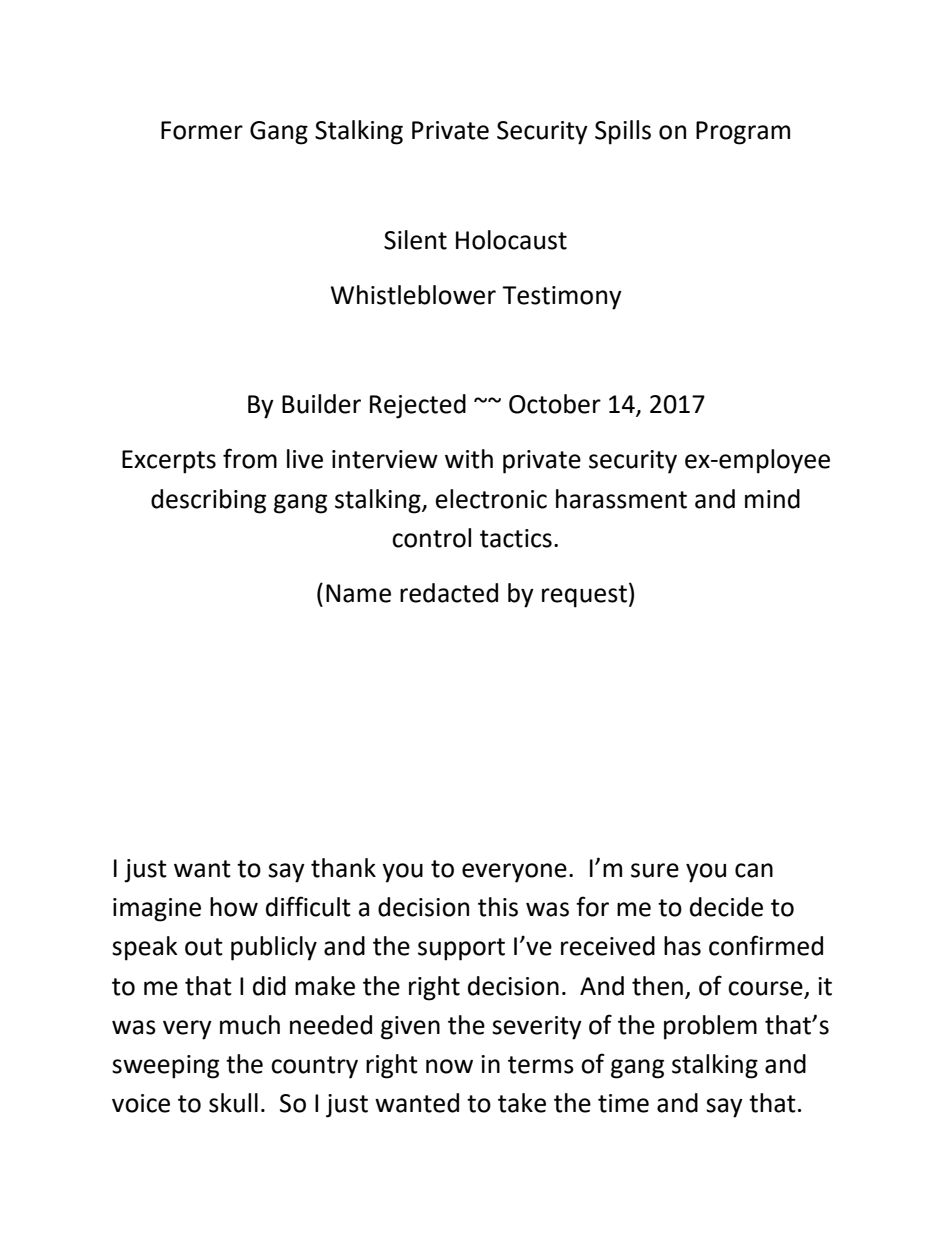 The width and height of the screenshot is (952, 1233). What do you see at coordinates (233, 1103) in the screenshot?
I see `skull` at bounding box center [233, 1103].
